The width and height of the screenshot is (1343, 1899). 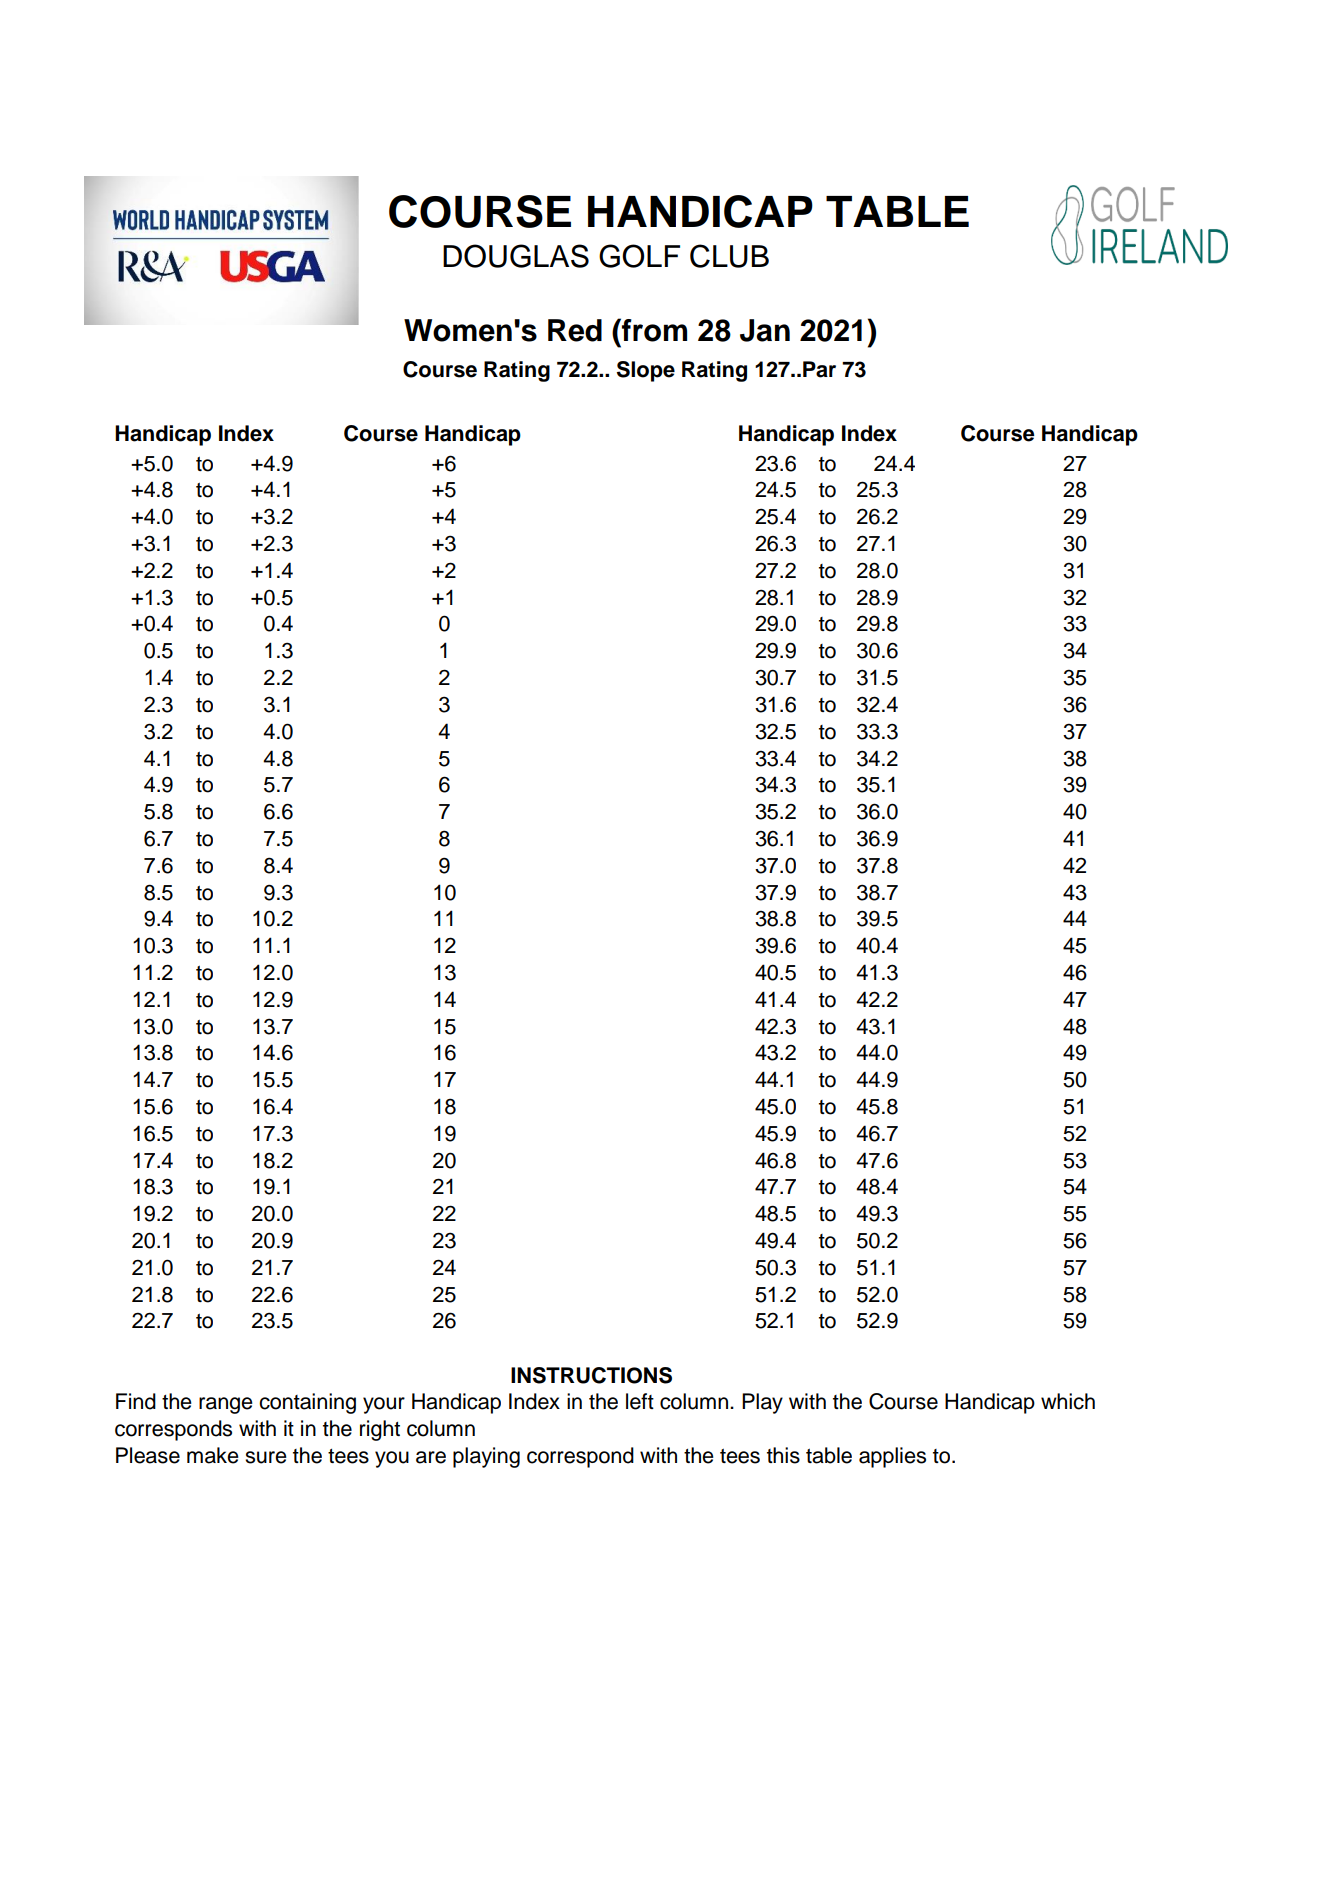 What do you see at coordinates (575, 330) in the screenshot?
I see `Red` at bounding box center [575, 330].
